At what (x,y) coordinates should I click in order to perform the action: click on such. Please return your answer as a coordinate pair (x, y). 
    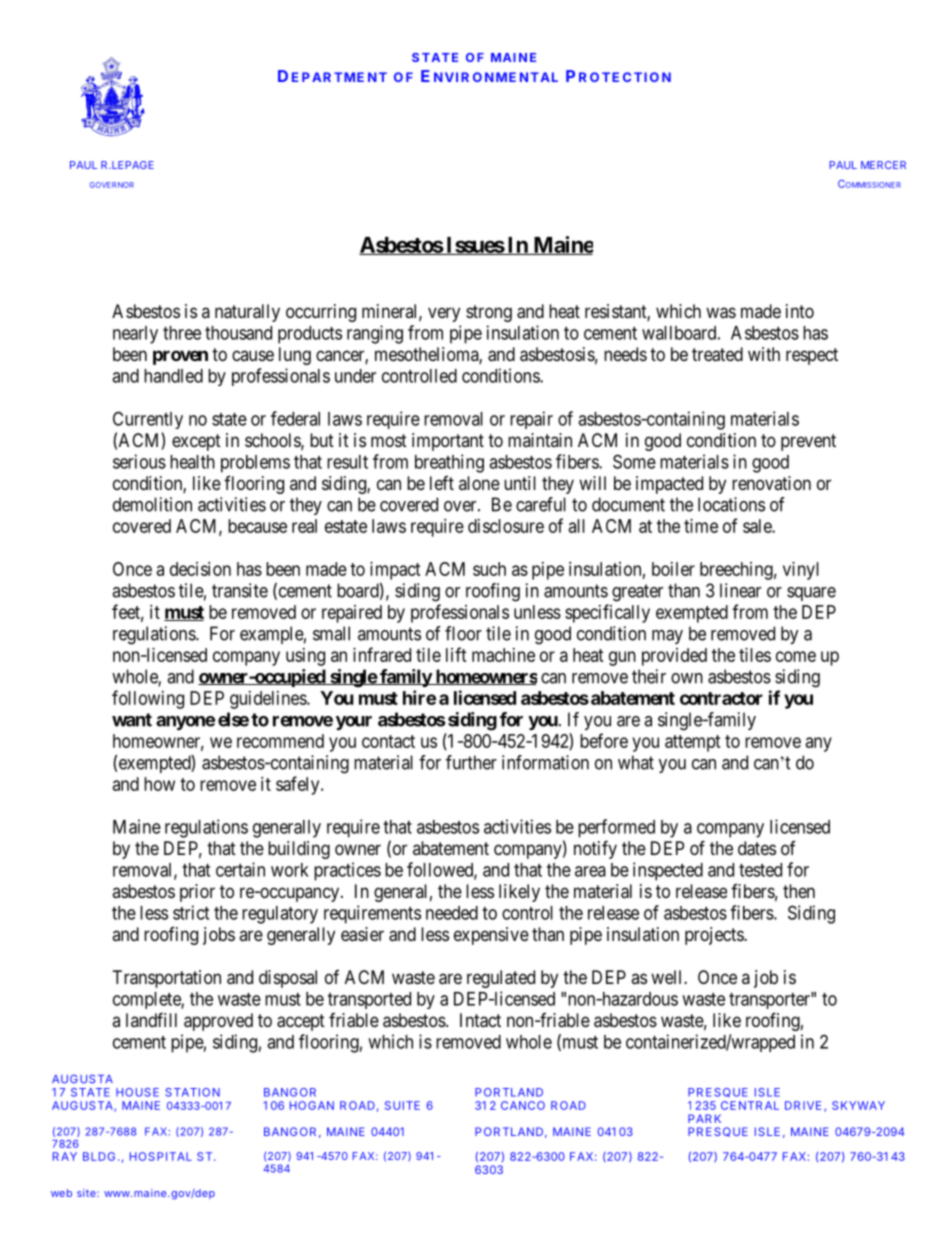
    Looking at the image, I should click on (489, 569).
